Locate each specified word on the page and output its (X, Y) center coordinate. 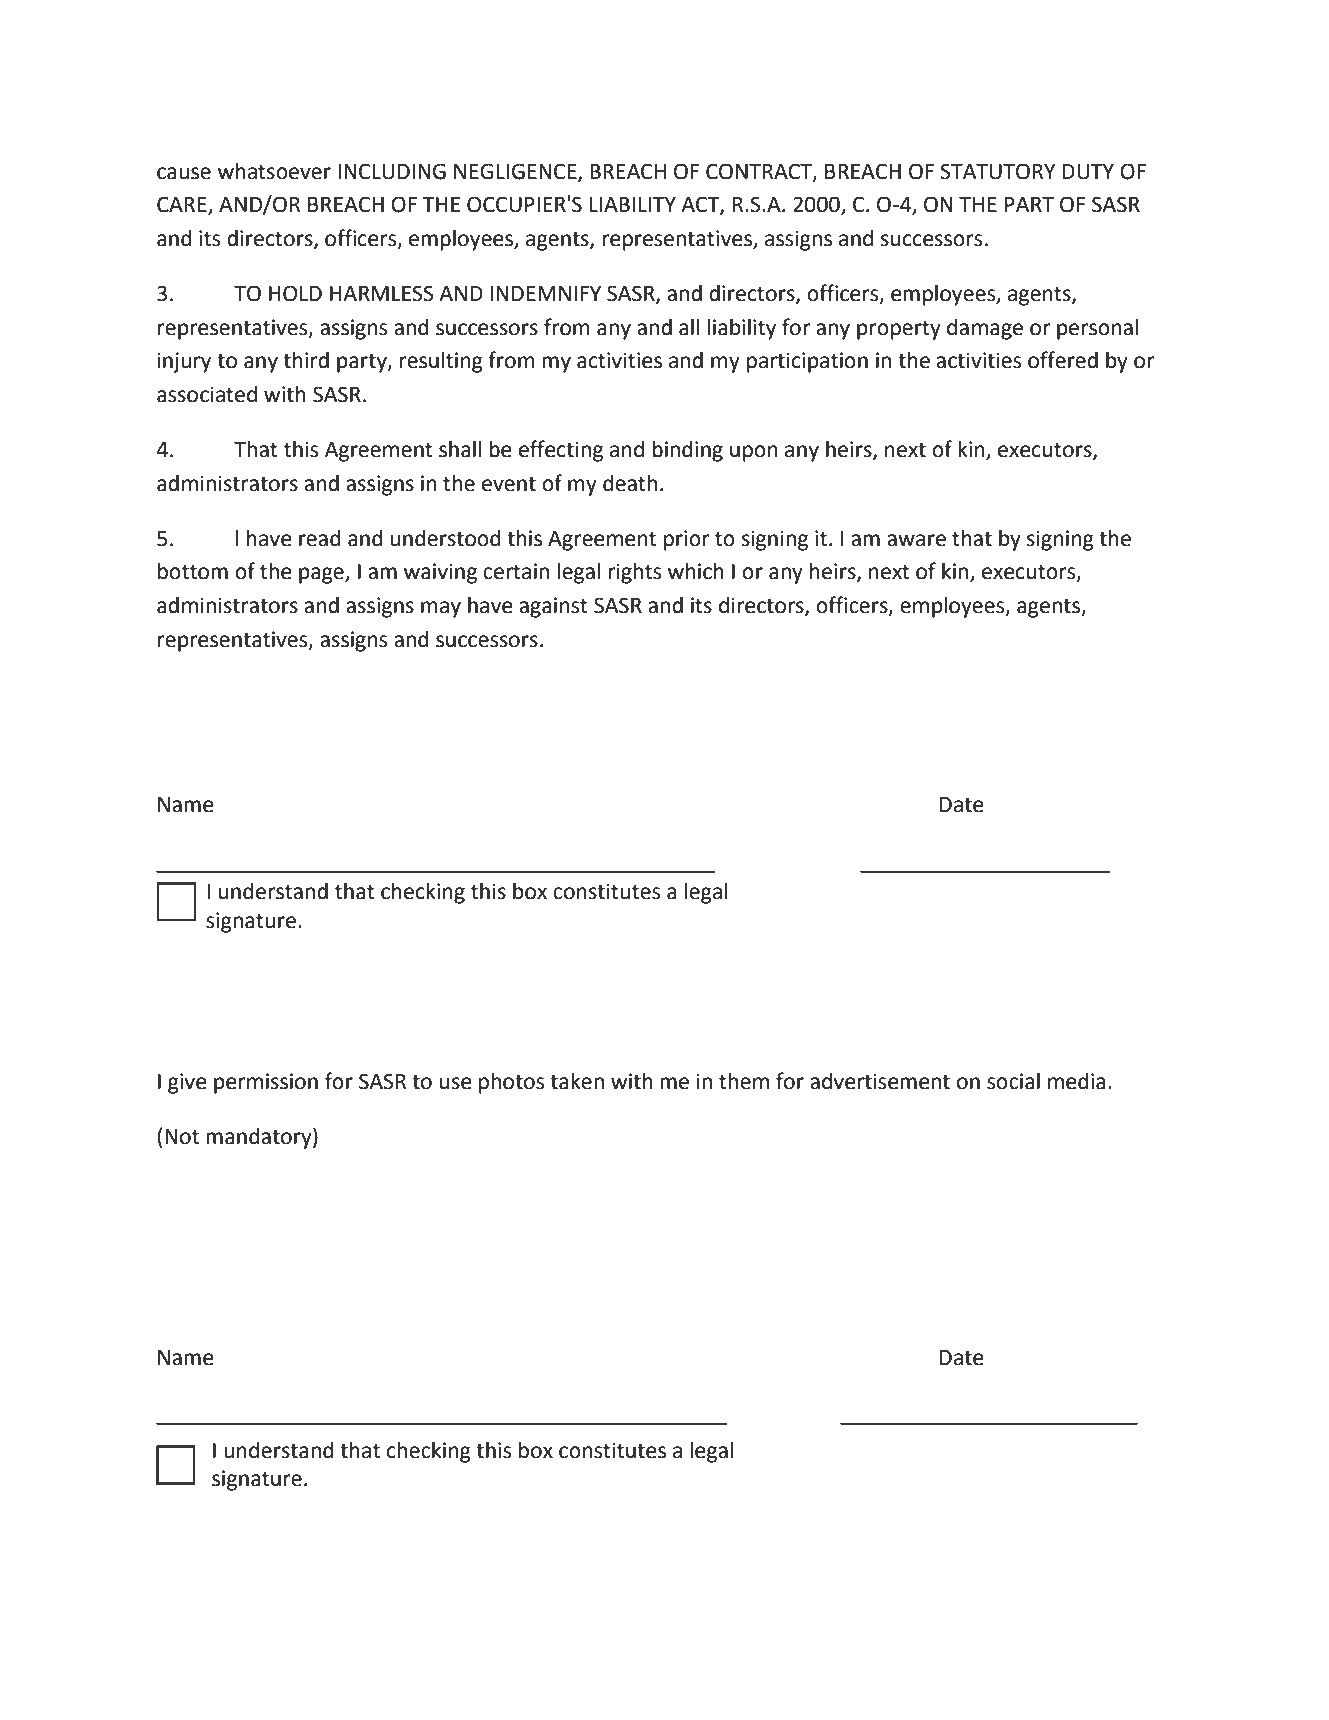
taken (577, 1081)
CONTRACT (760, 172)
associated (207, 394)
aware (916, 540)
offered (1063, 360)
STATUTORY (998, 171)
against (553, 607)
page (322, 575)
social (1013, 1081)
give (187, 1083)
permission (266, 1083)
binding (687, 451)
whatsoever (274, 171)
